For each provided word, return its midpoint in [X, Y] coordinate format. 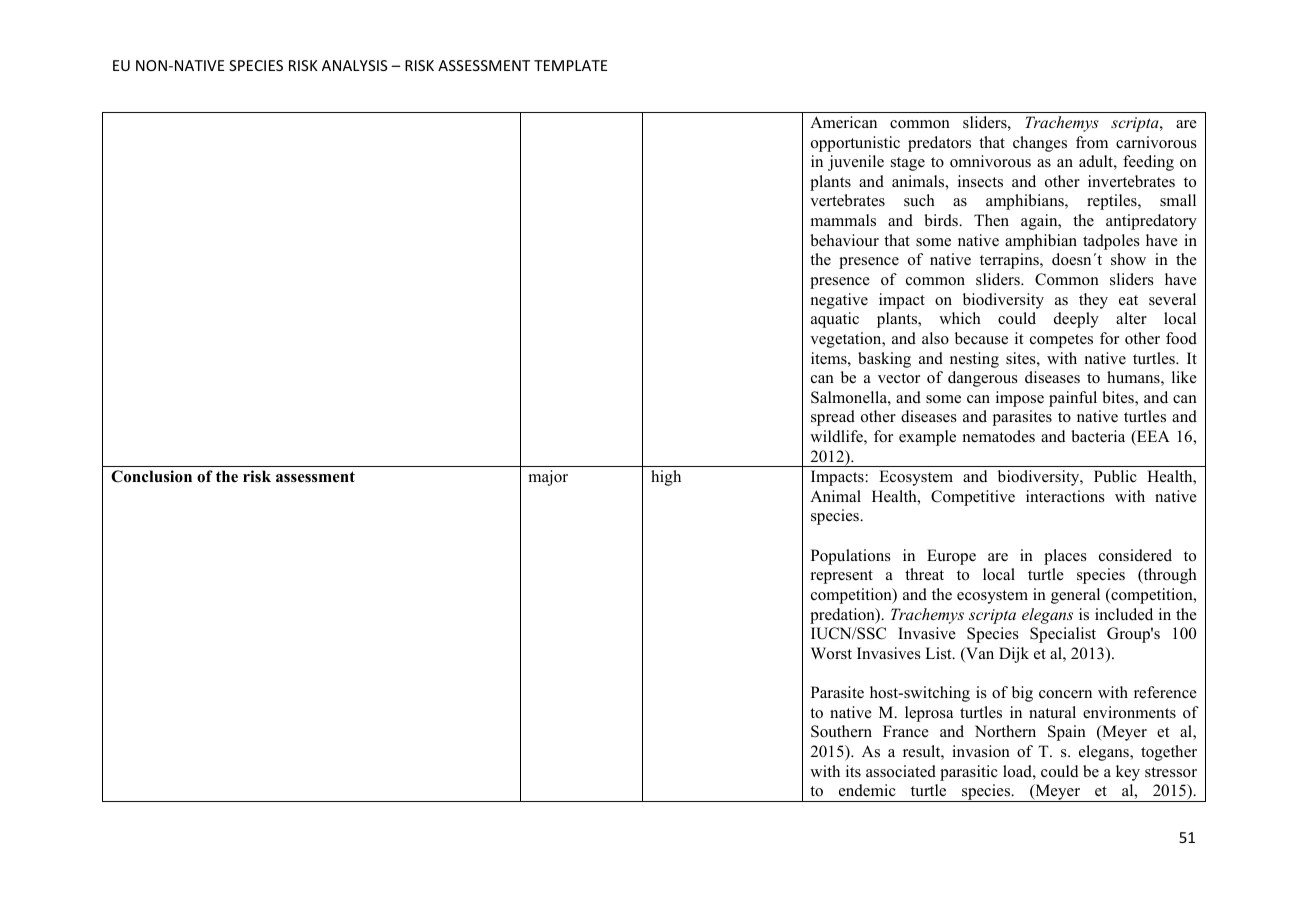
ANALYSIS [354, 65]
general [1075, 596]
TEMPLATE [570, 65]
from [1092, 142]
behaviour [844, 240]
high [666, 478]
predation [843, 616]
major [548, 478]
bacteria [1098, 436]
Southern [841, 731]
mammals [843, 220]
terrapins [1010, 261]
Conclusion [151, 476]
